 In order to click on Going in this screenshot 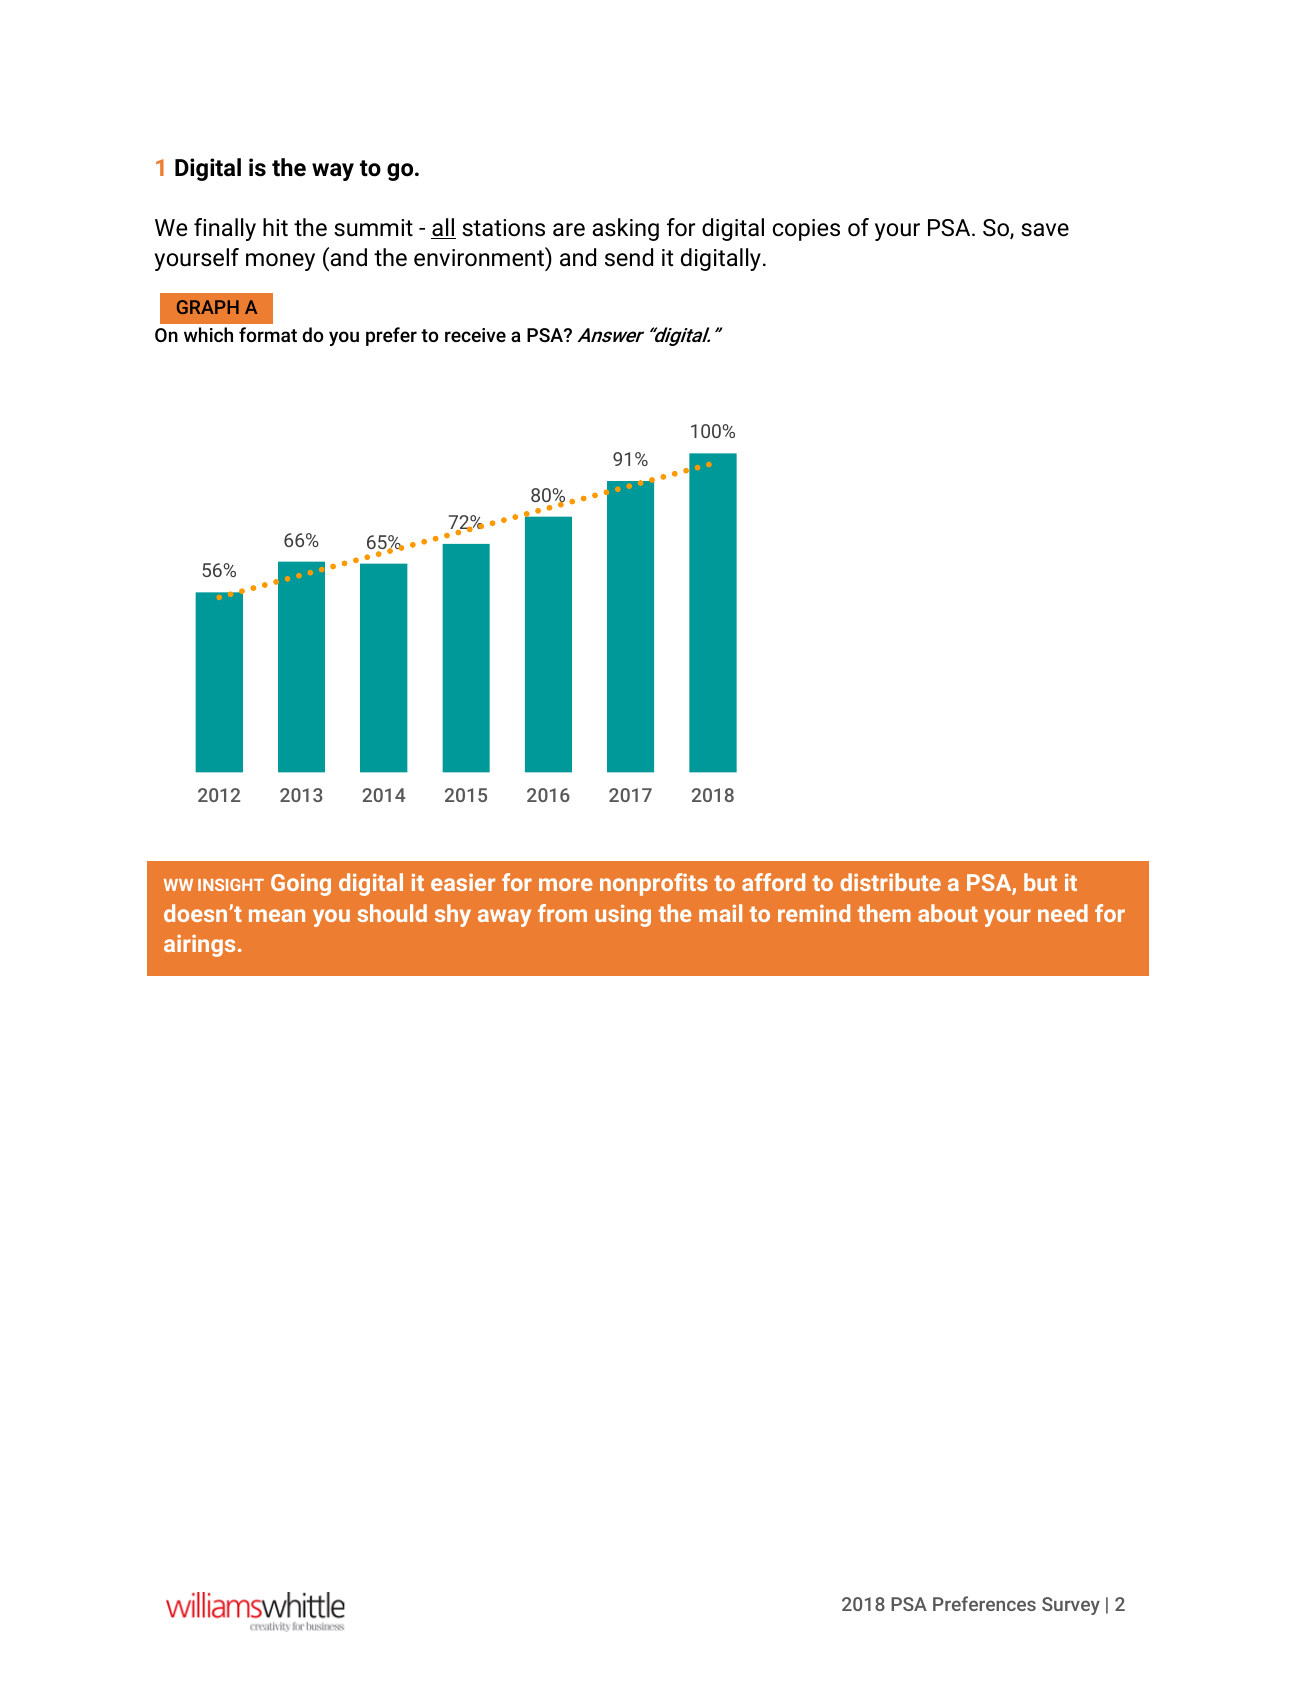, I will do `click(301, 884)`.
